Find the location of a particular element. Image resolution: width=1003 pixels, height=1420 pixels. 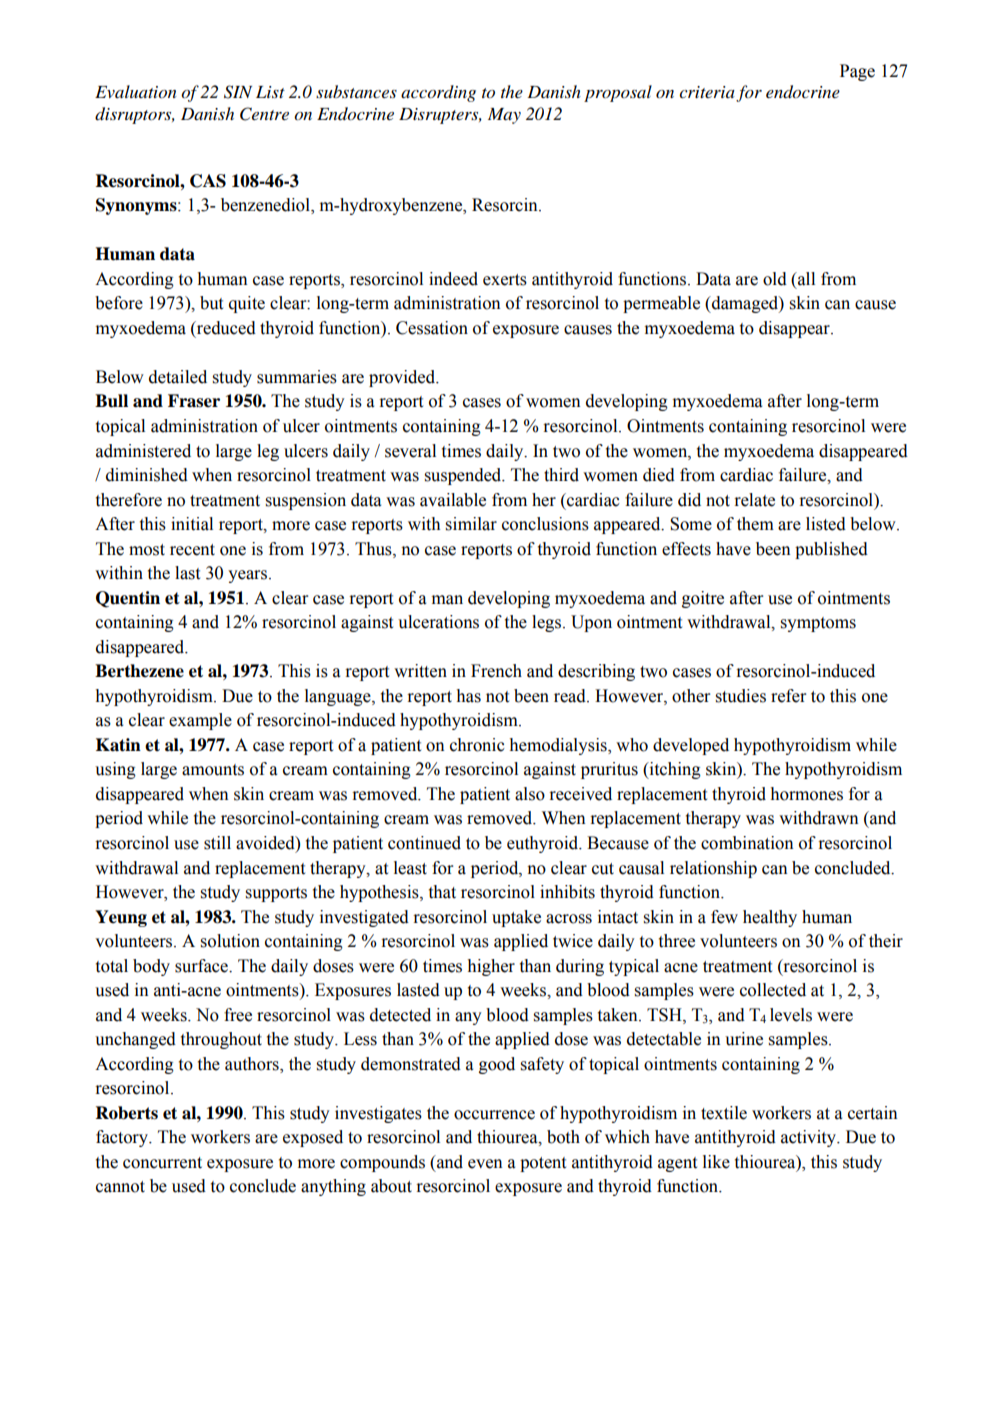

May is located at coordinates (504, 116).
